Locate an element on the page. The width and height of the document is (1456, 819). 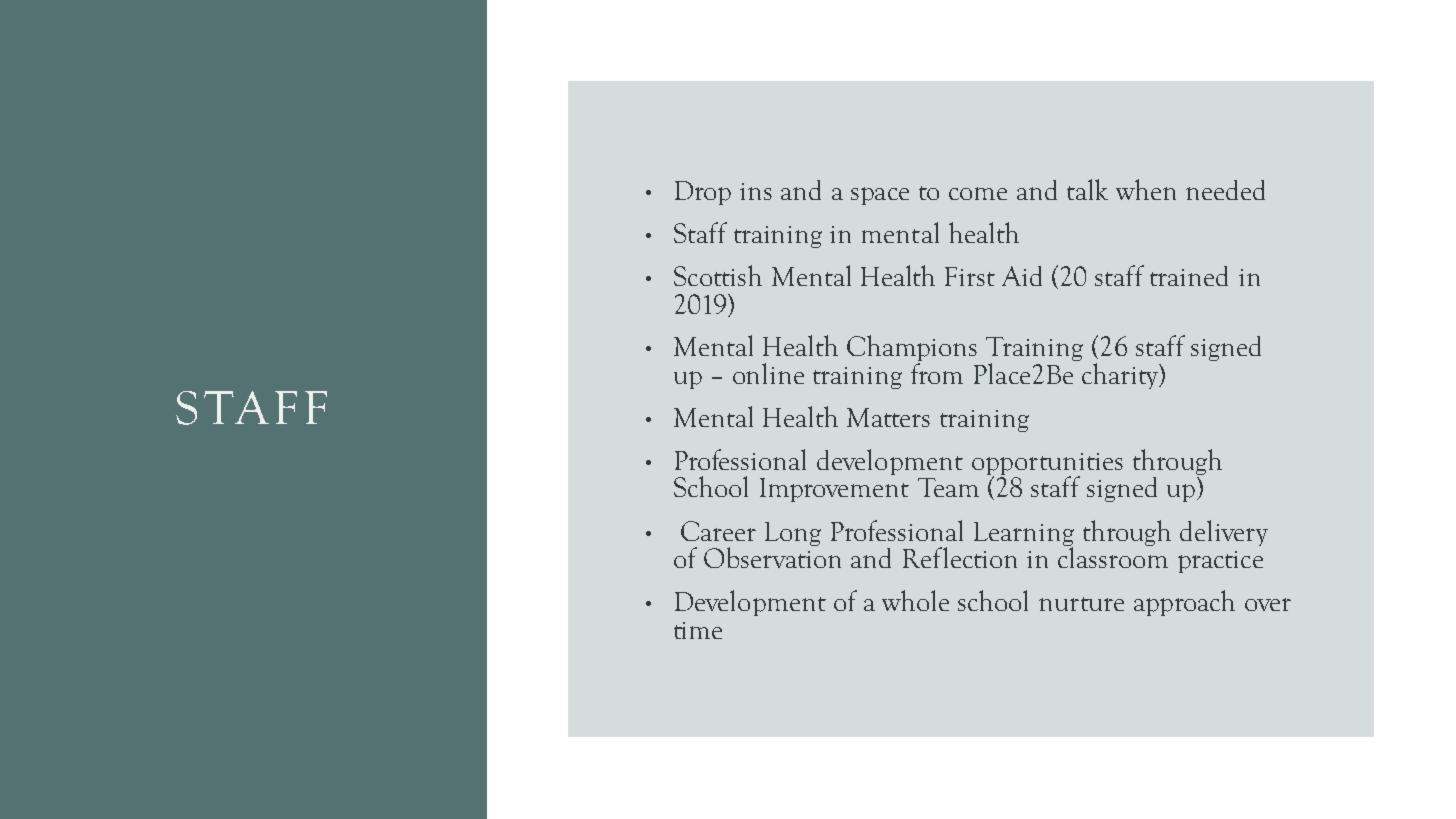
time is located at coordinates (698, 630).
